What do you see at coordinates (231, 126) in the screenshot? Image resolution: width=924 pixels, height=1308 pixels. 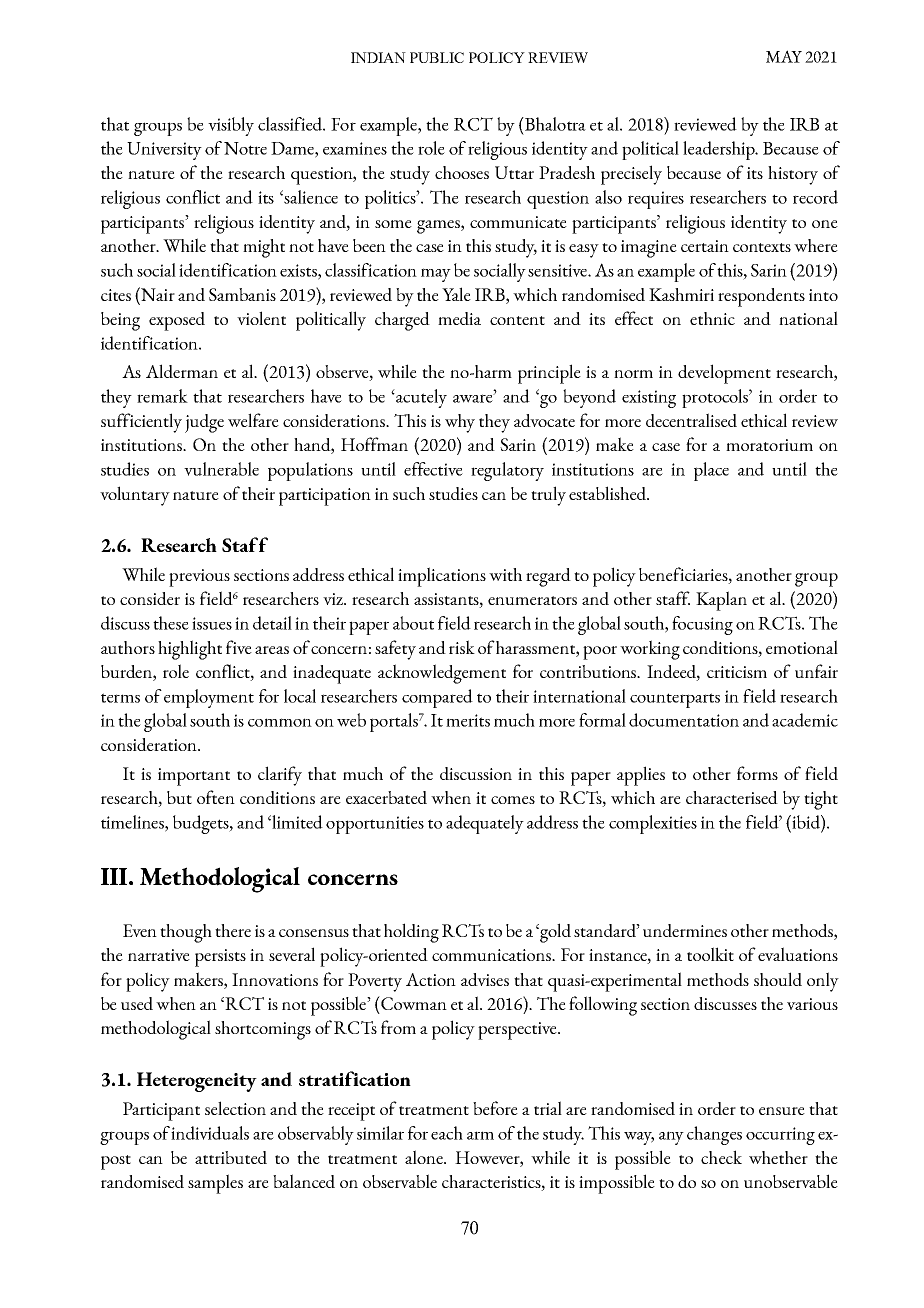 I see `visibly` at bounding box center [231, 126].
